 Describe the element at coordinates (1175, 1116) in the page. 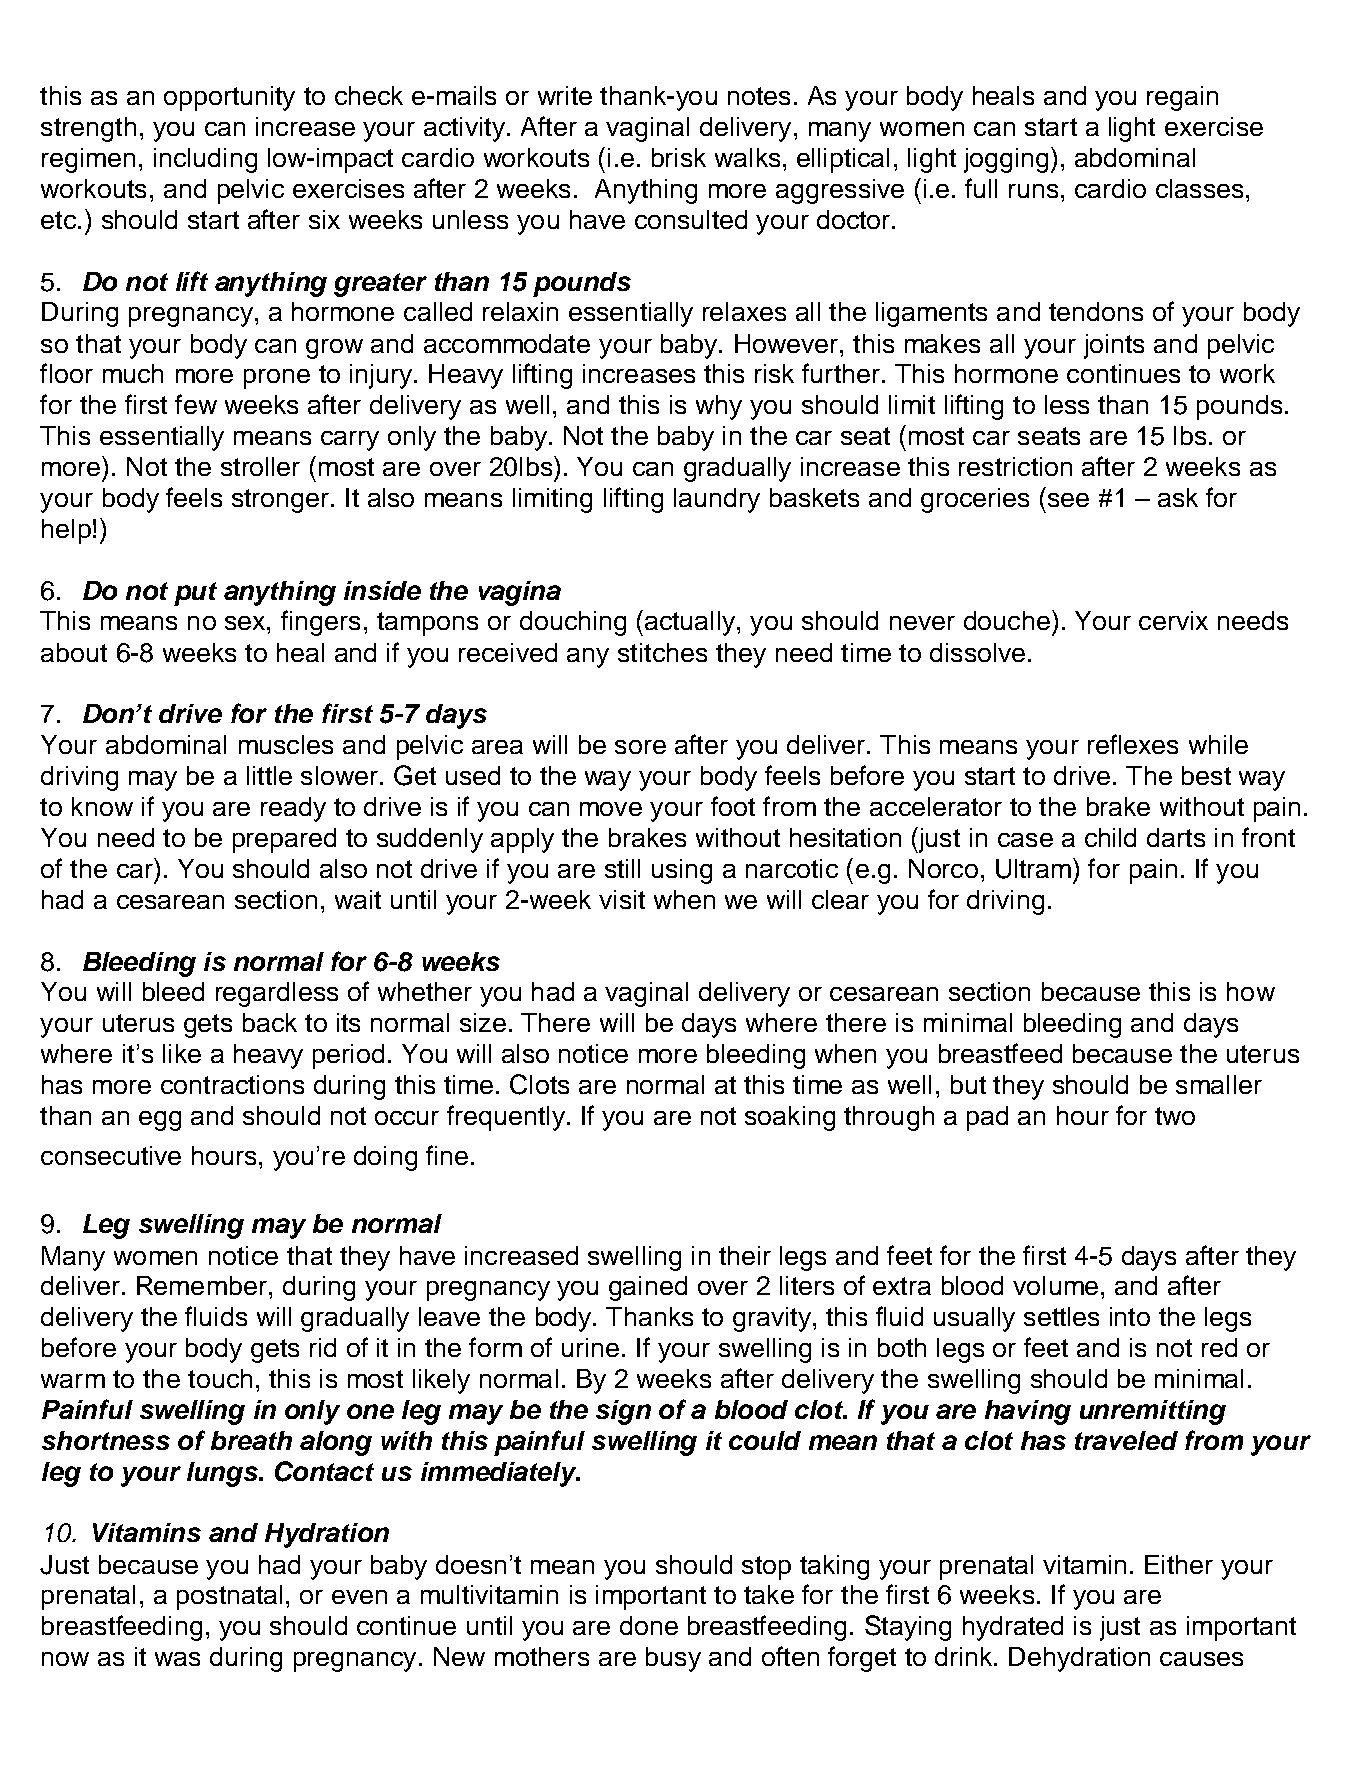

I see `two` at that location.
